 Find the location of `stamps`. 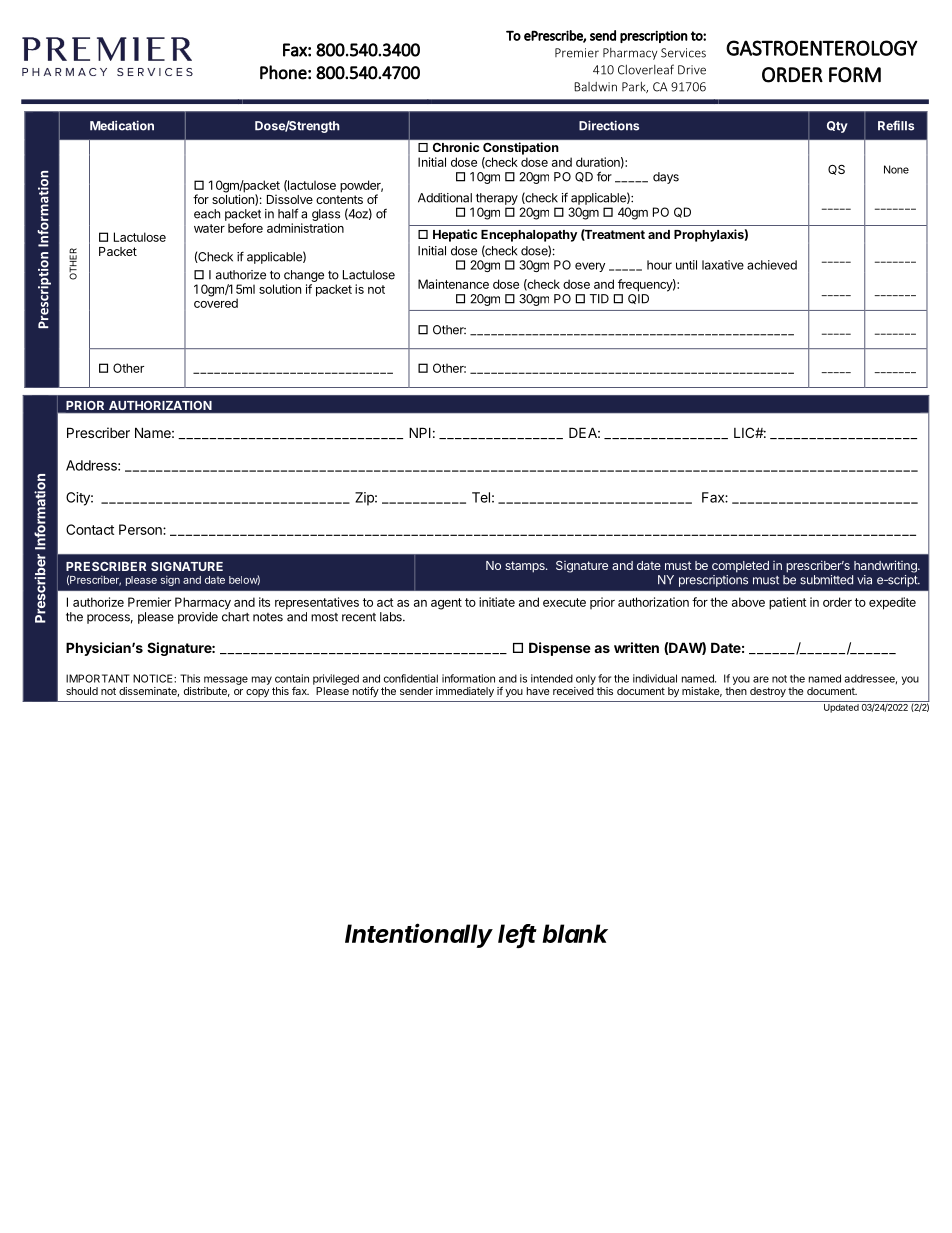

stamps is located at coordinates (526, 567).
